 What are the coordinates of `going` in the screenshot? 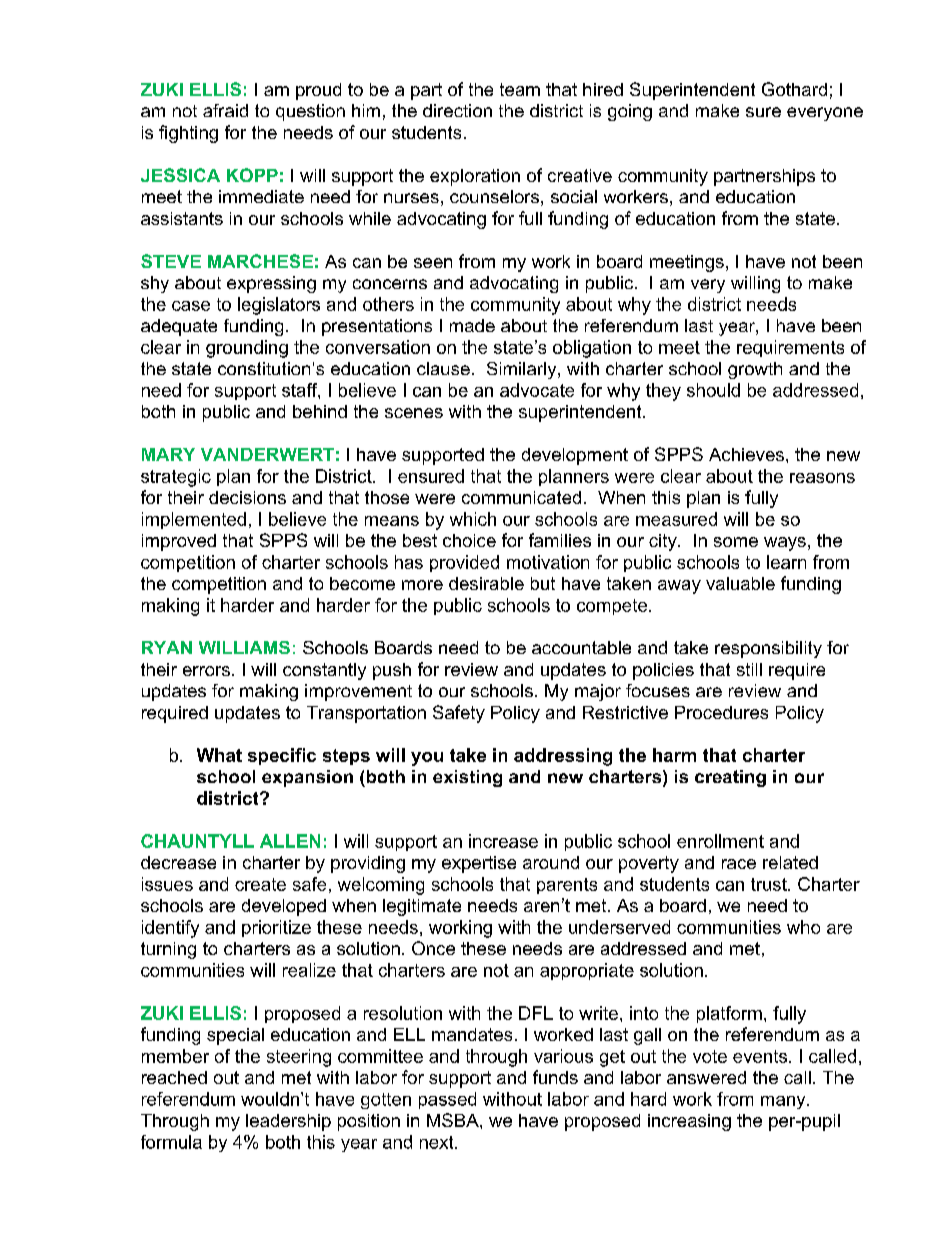 It's located at (630, 112).
